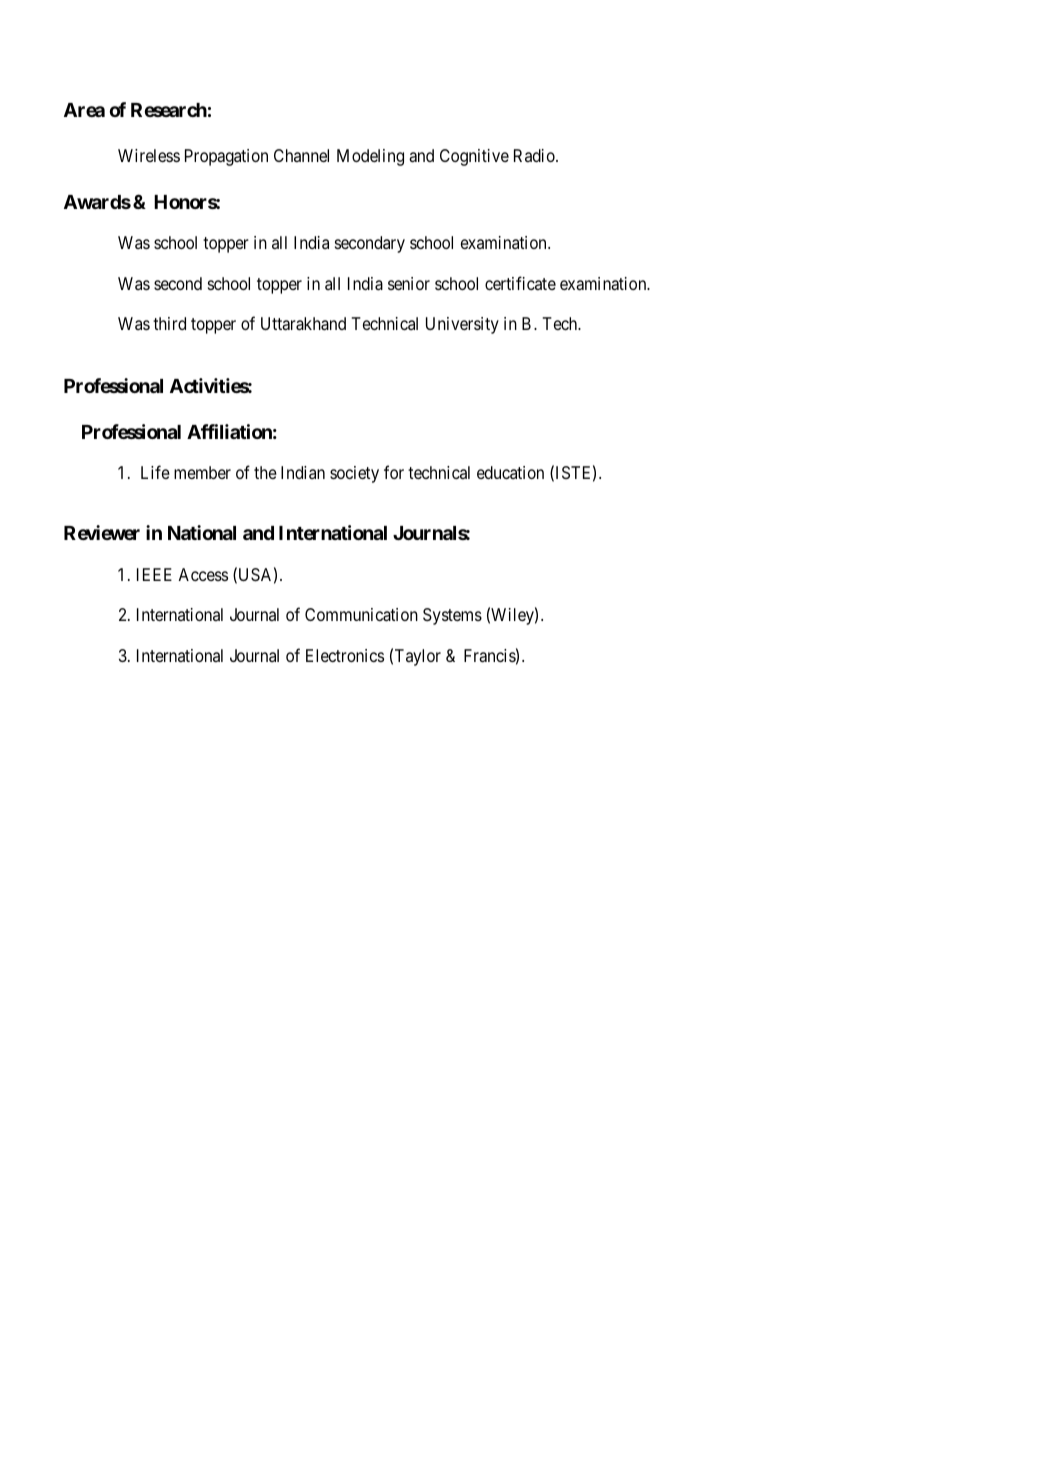 The width and height of the page is (1048, 1482). What do you see at coordinates (301, 155) in the page?
I see `Channel` at bounding box center [301, 155].
